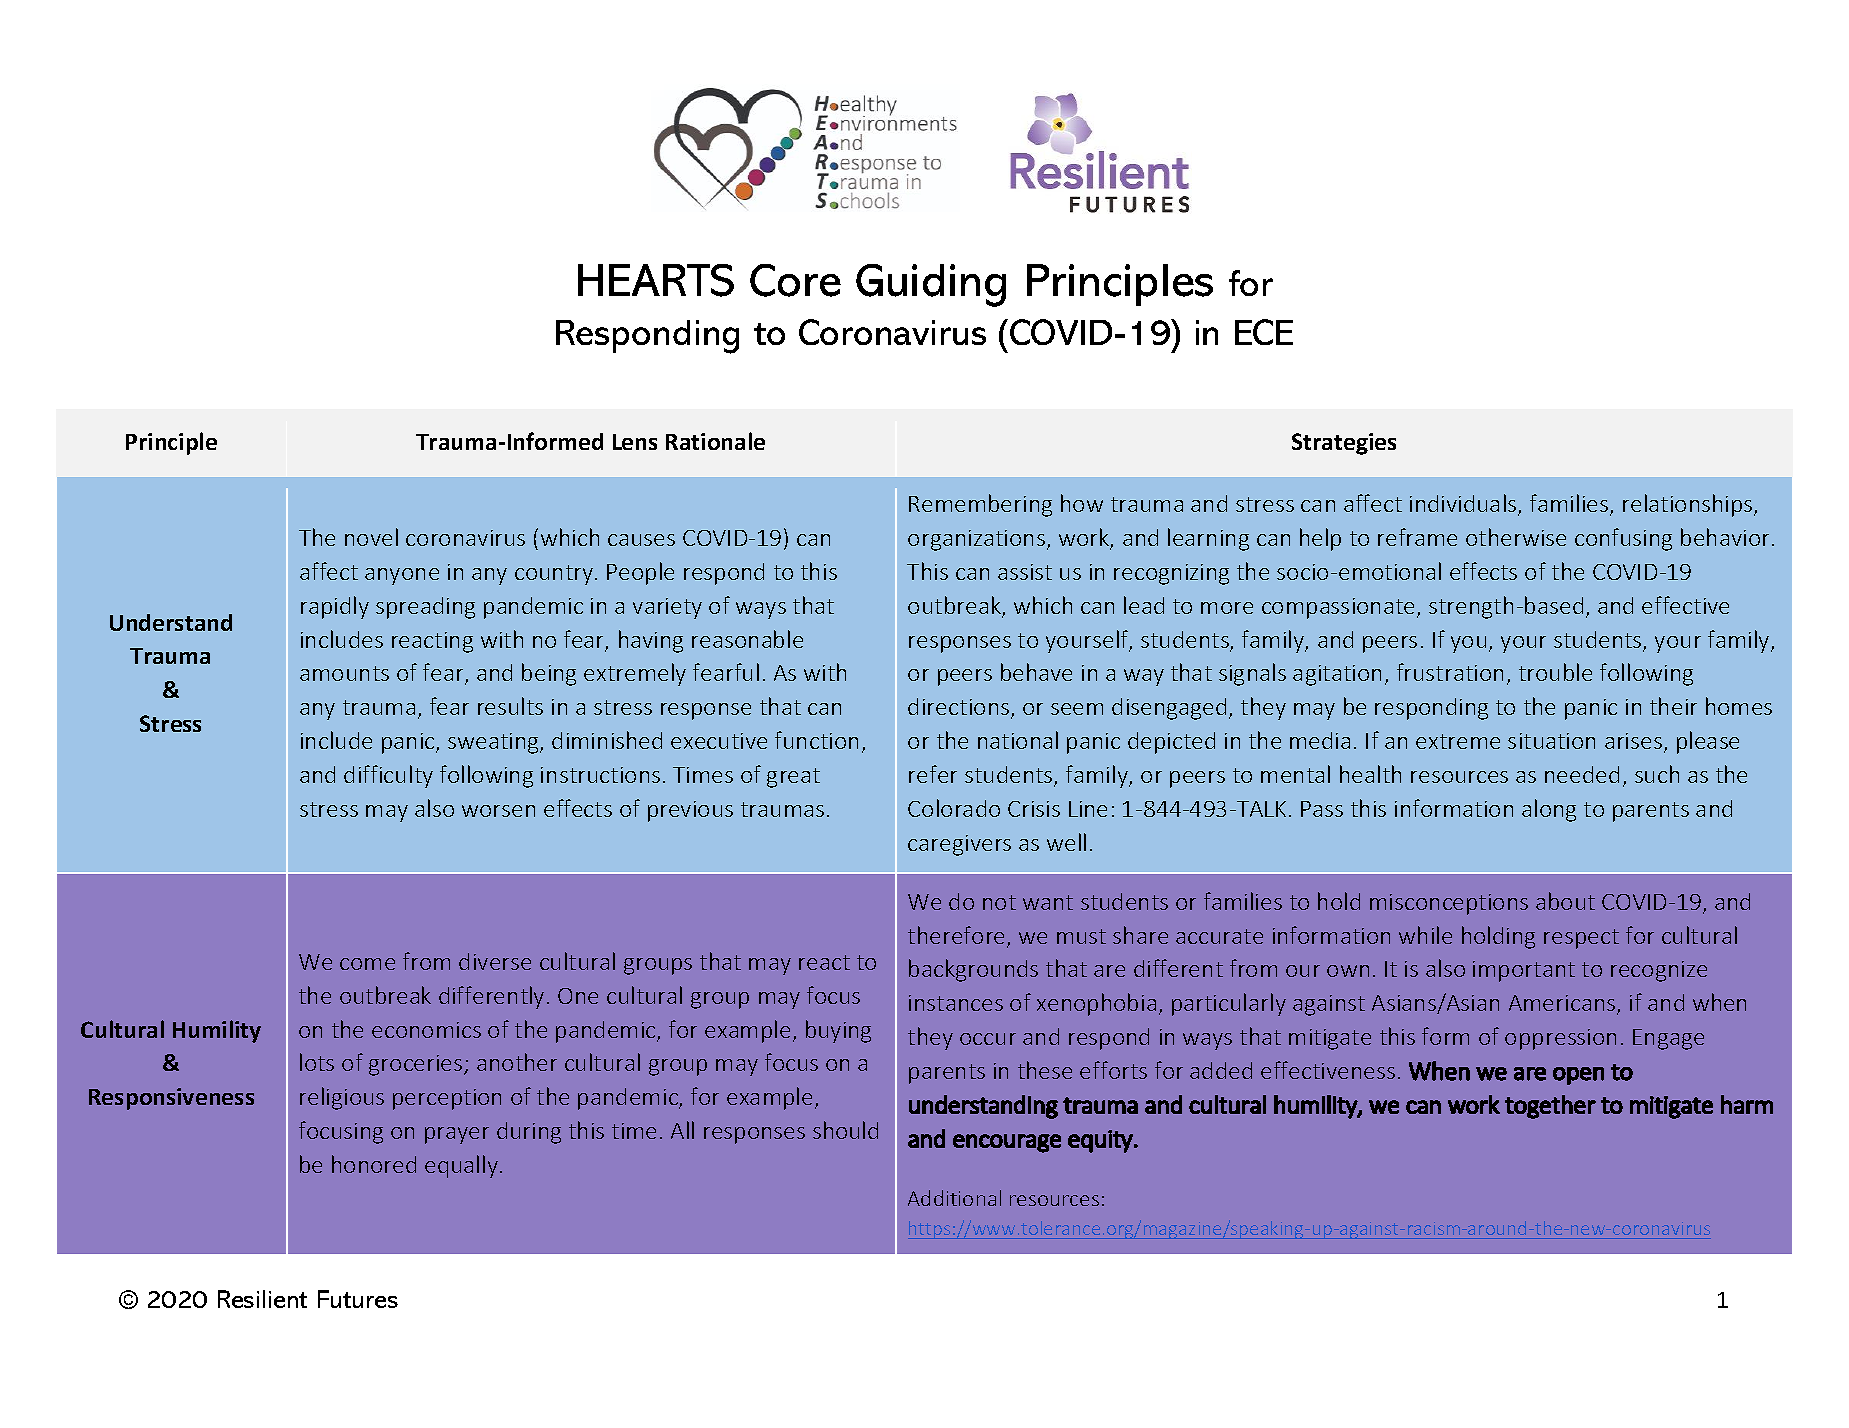 This image has height=1428, width=1849. Describe the element at coordinates (1264, 332) in the image. I see `ECE` at that location.
